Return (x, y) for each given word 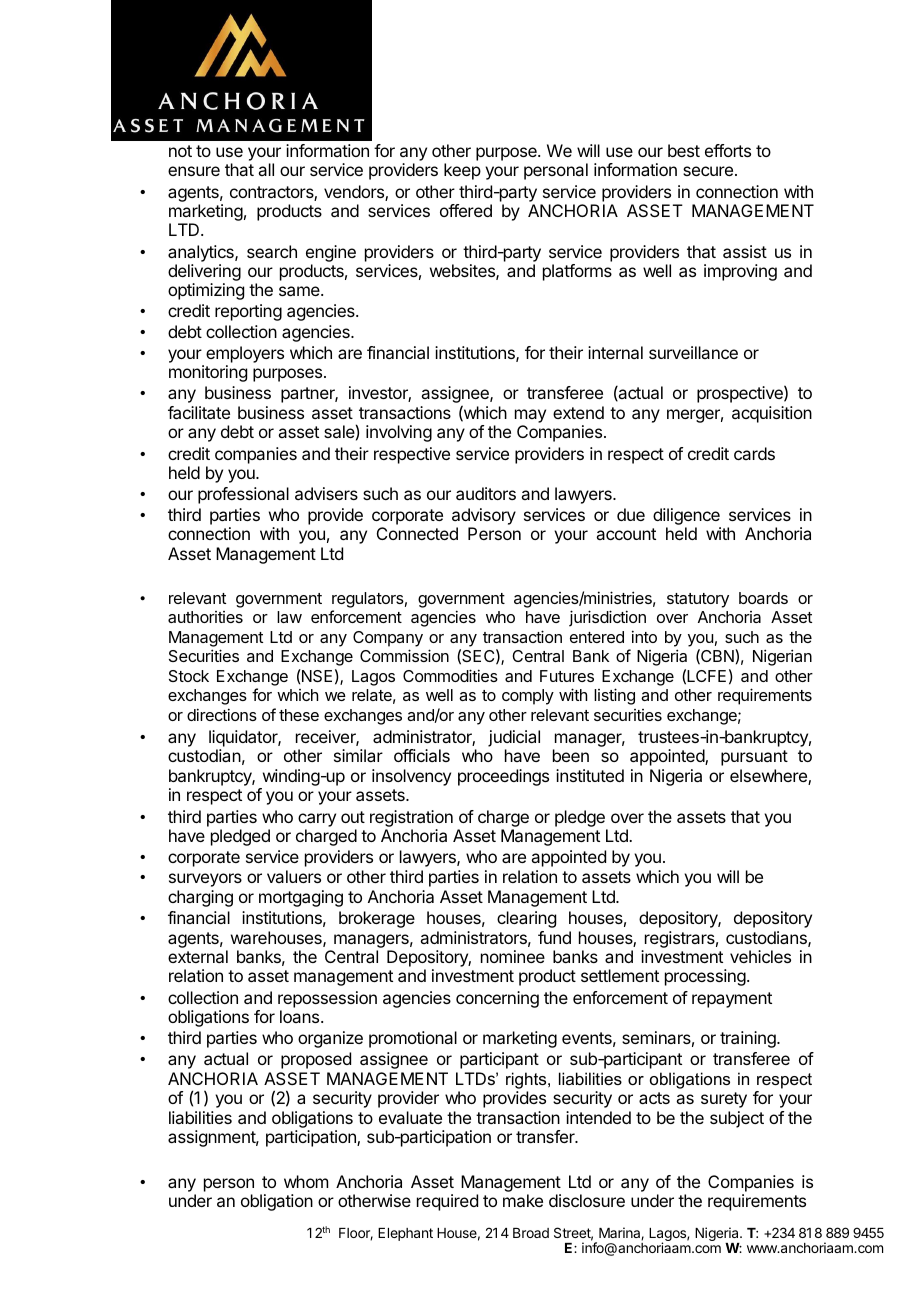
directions (222, 714)
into (644, 636)
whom (306, 1181)
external (198, 956)
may (530, 416)
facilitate (199, 412)
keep (462, 171)
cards (754, 453)
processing (705, 977)
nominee (513, 956)
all (266, 169)
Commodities (450, 675)
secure (708, 171)
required (447, 1202)
